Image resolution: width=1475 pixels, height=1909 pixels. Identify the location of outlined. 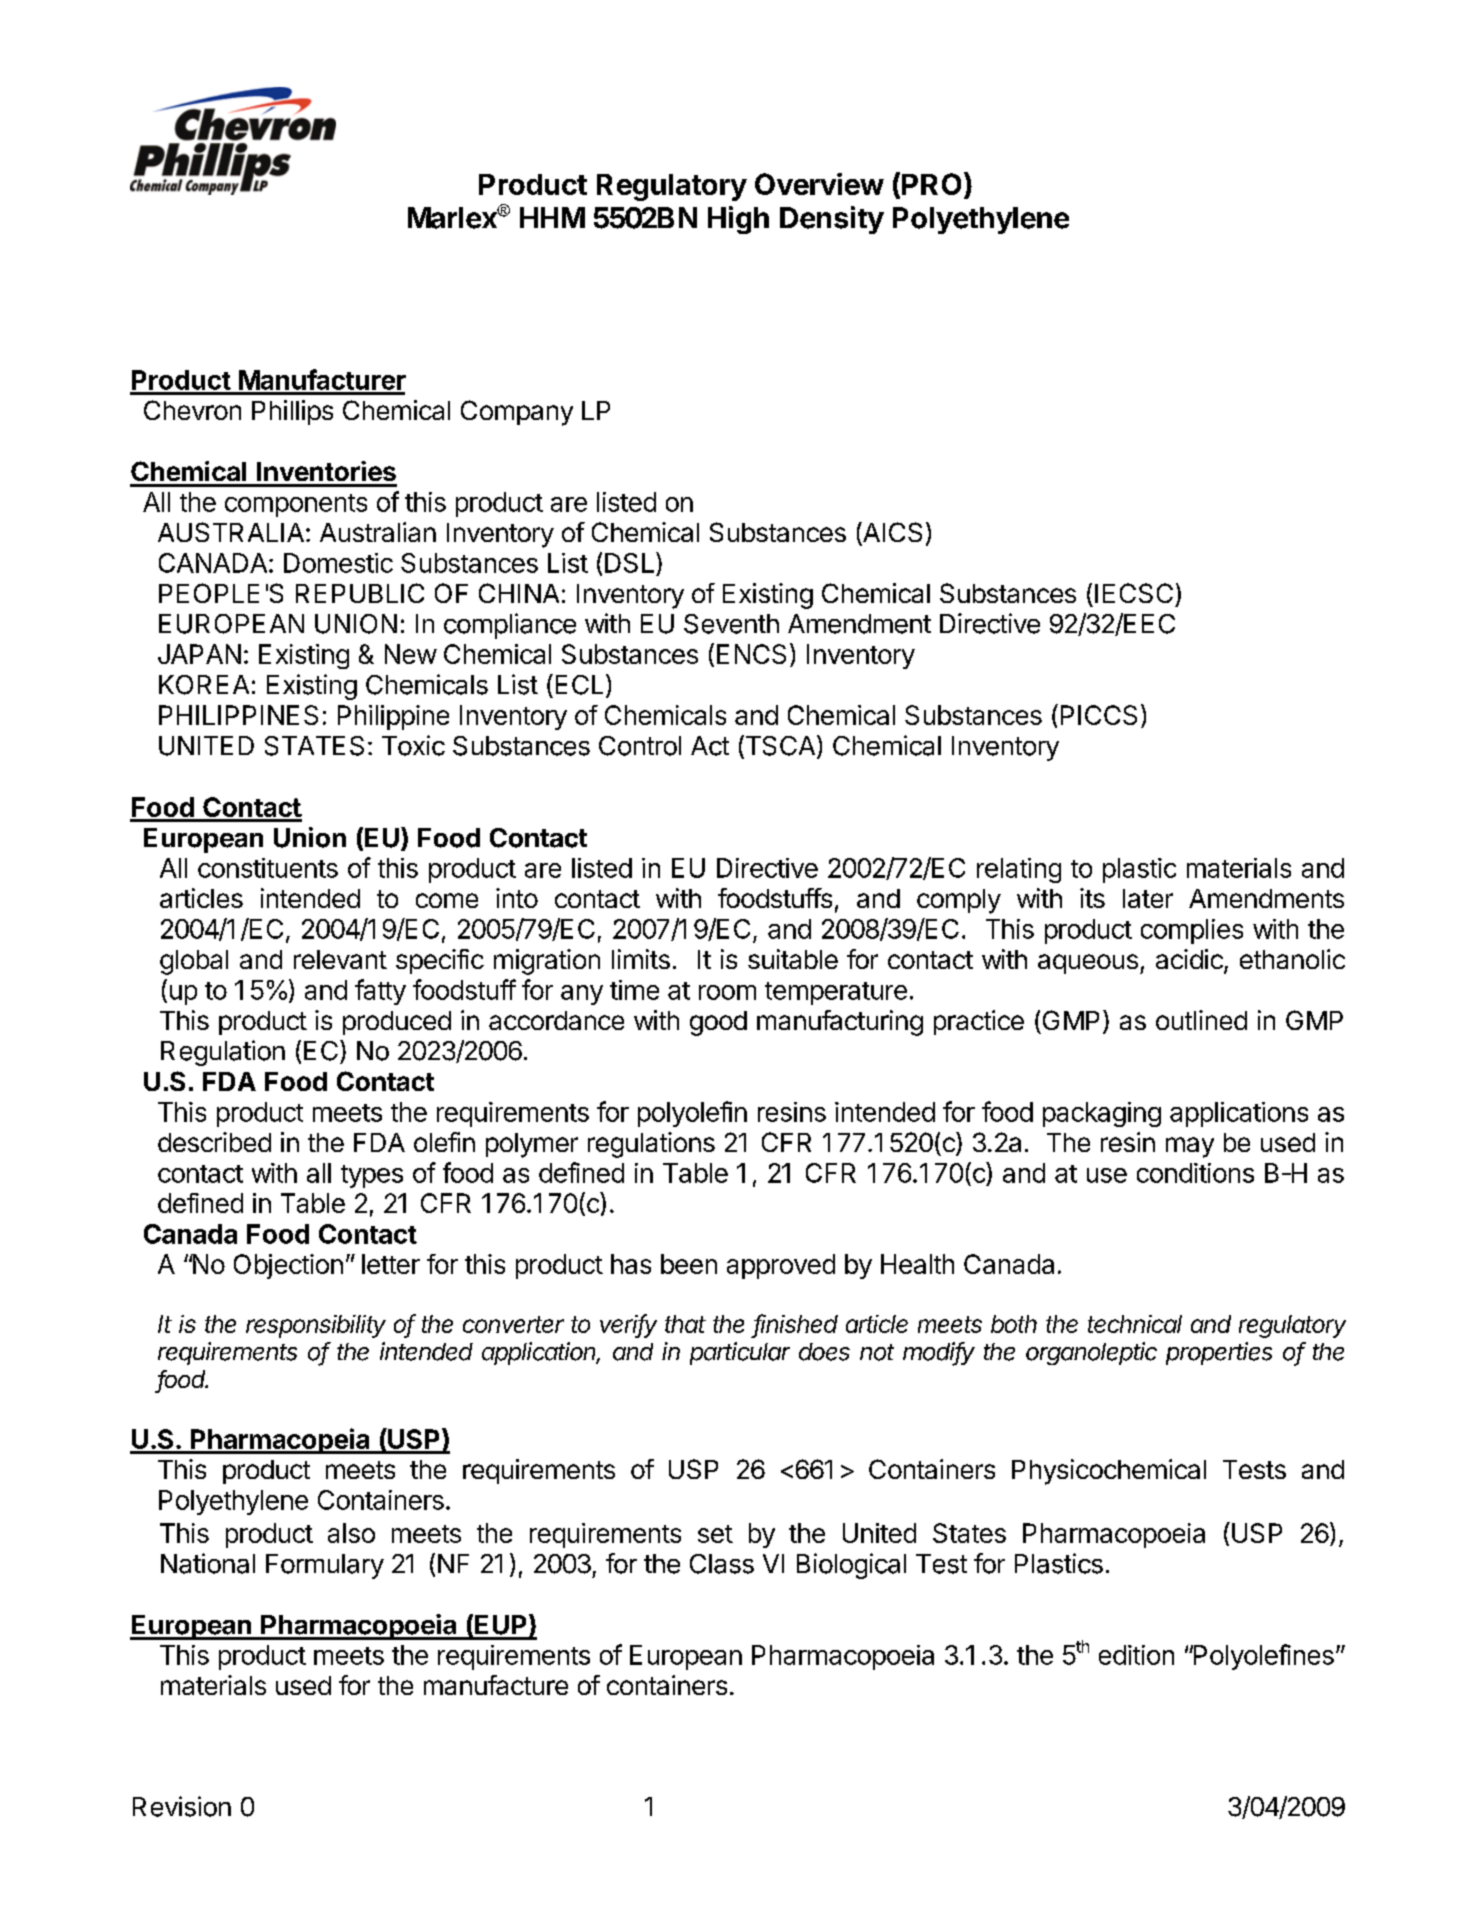
(1201, 1020).
